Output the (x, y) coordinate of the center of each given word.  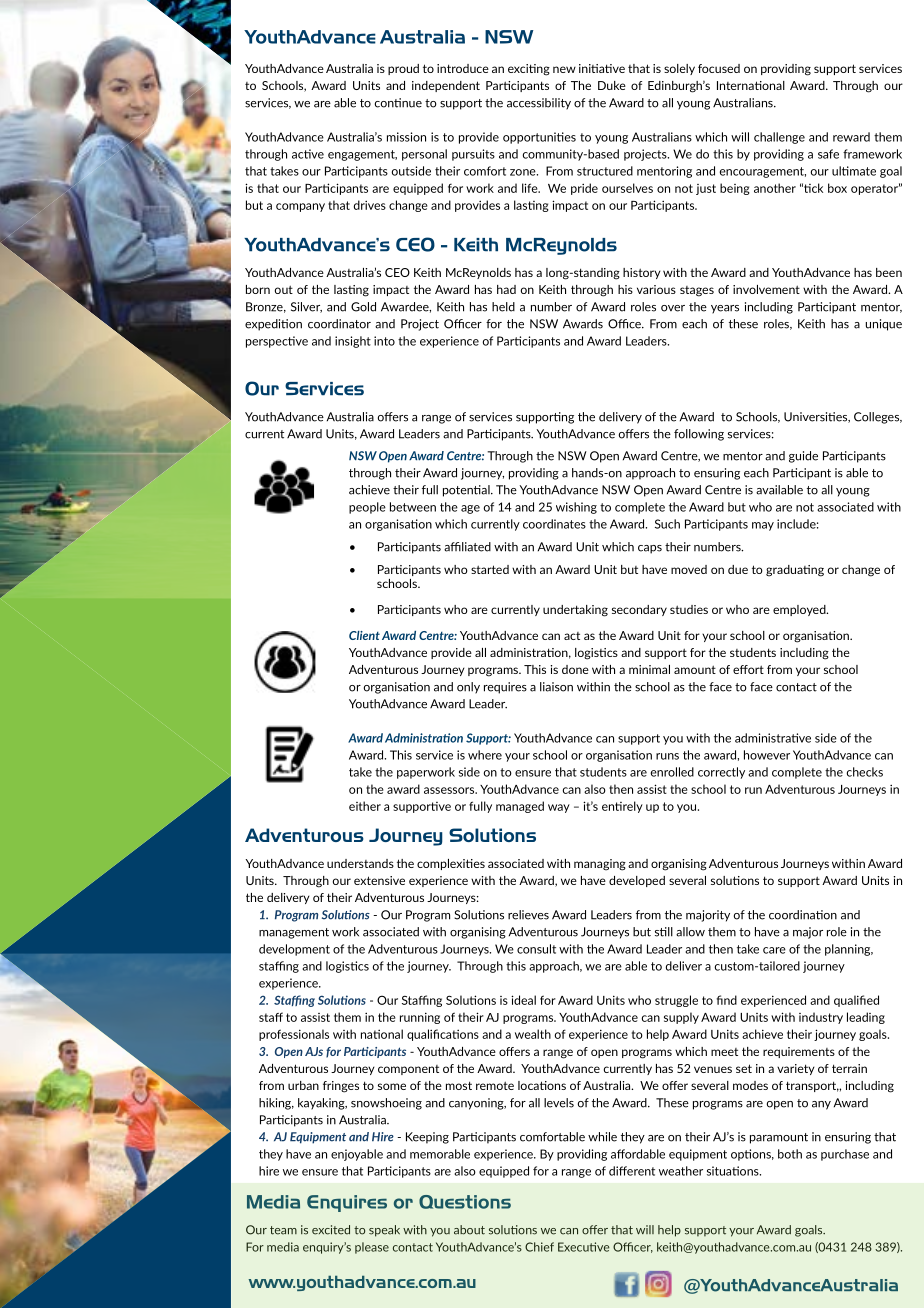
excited (331, 1230)
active (308, 154)
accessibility (539, 104)
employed (800, 610)
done (575, 669)
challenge (779, 138)
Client (364, 635)
